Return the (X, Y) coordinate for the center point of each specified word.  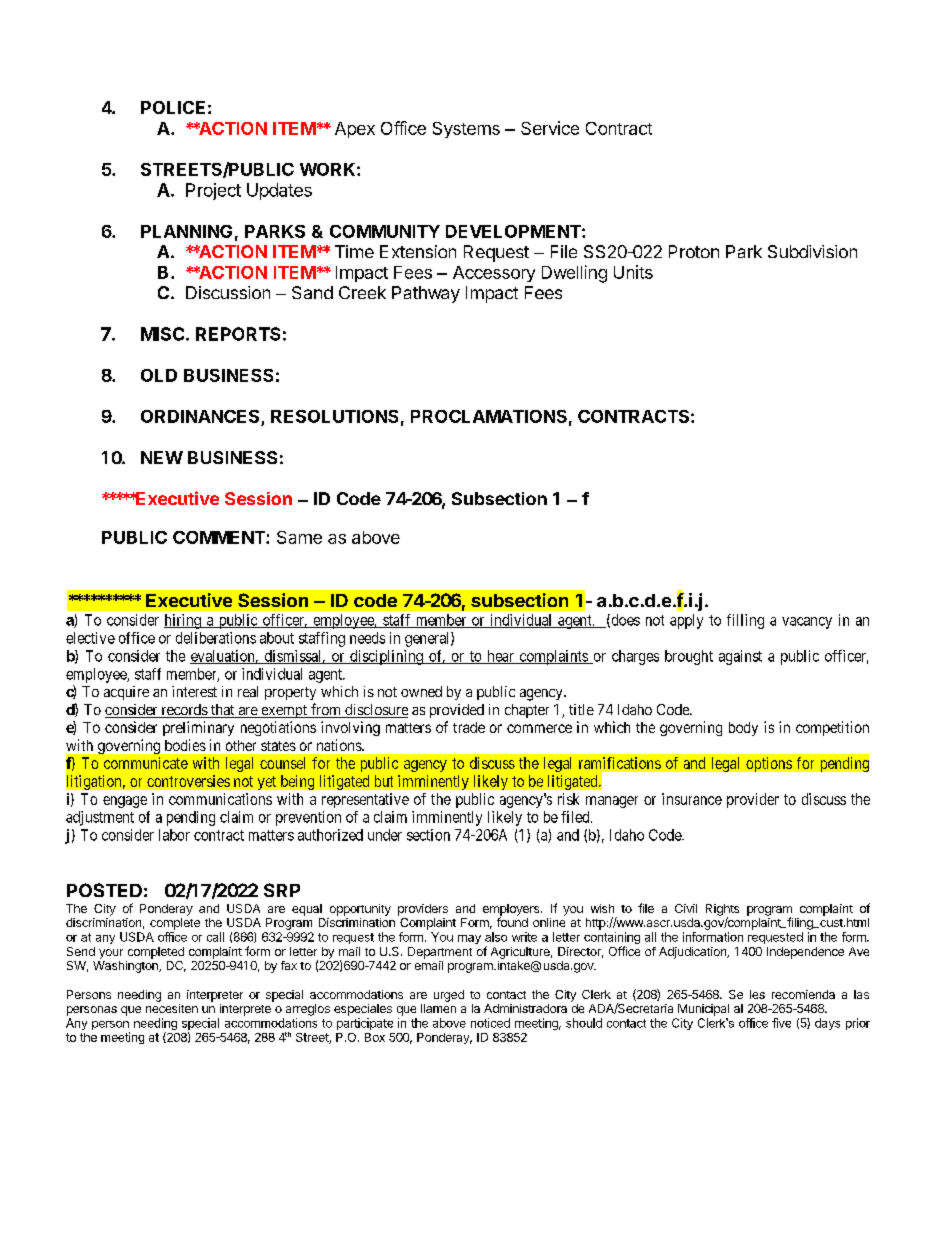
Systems (466, 130)
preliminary (198, 728)
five (781, 1023)
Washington (126, 967)
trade (469, 727)
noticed (490, 1023)
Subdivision (812, 251)
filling (745, 621)
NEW (162, 457)
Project (213, 191)
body (743, 729)
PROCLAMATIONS (489, 416)
